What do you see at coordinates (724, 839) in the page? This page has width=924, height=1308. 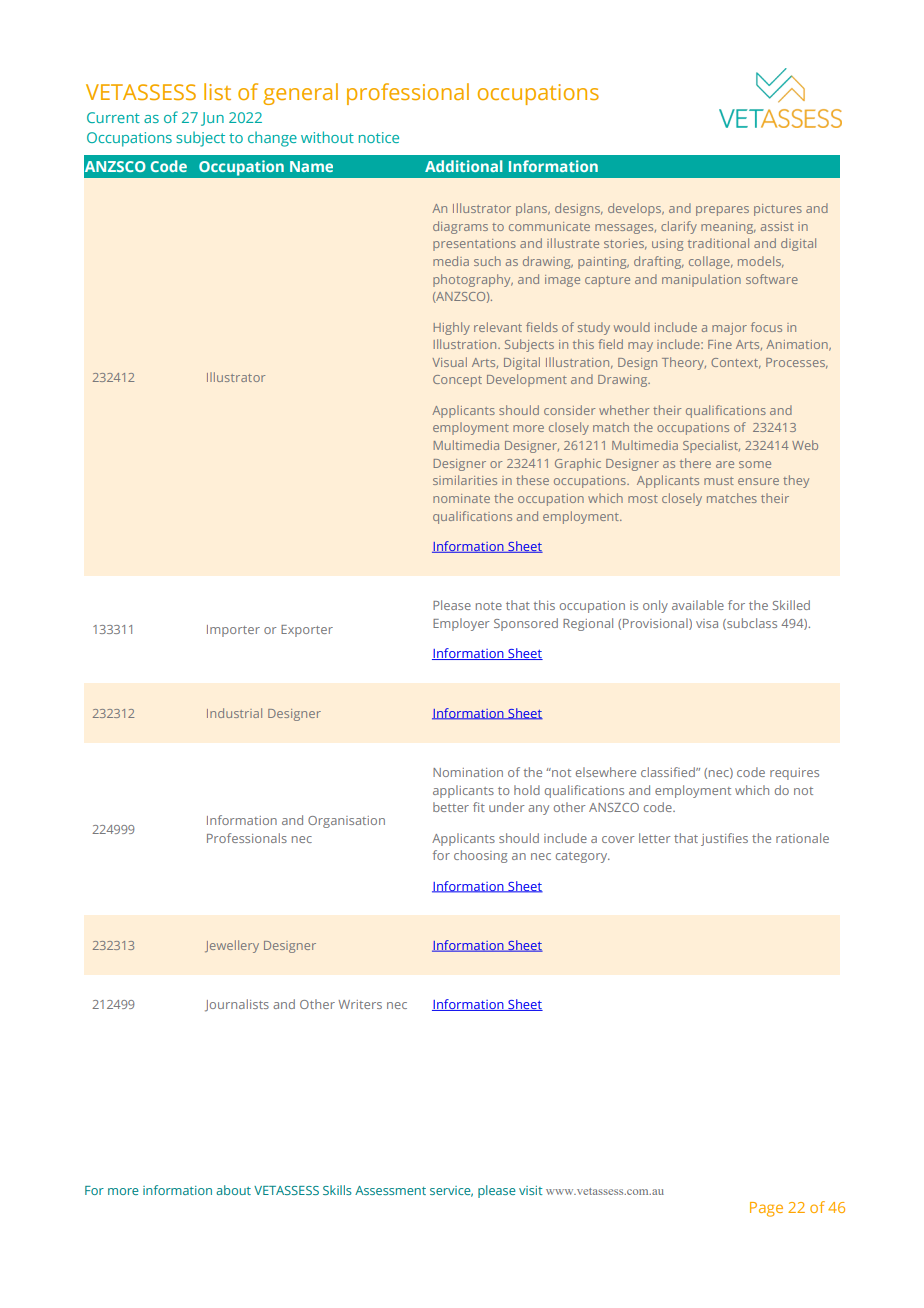 I see `justifies` at bounding box center [724, 839].
